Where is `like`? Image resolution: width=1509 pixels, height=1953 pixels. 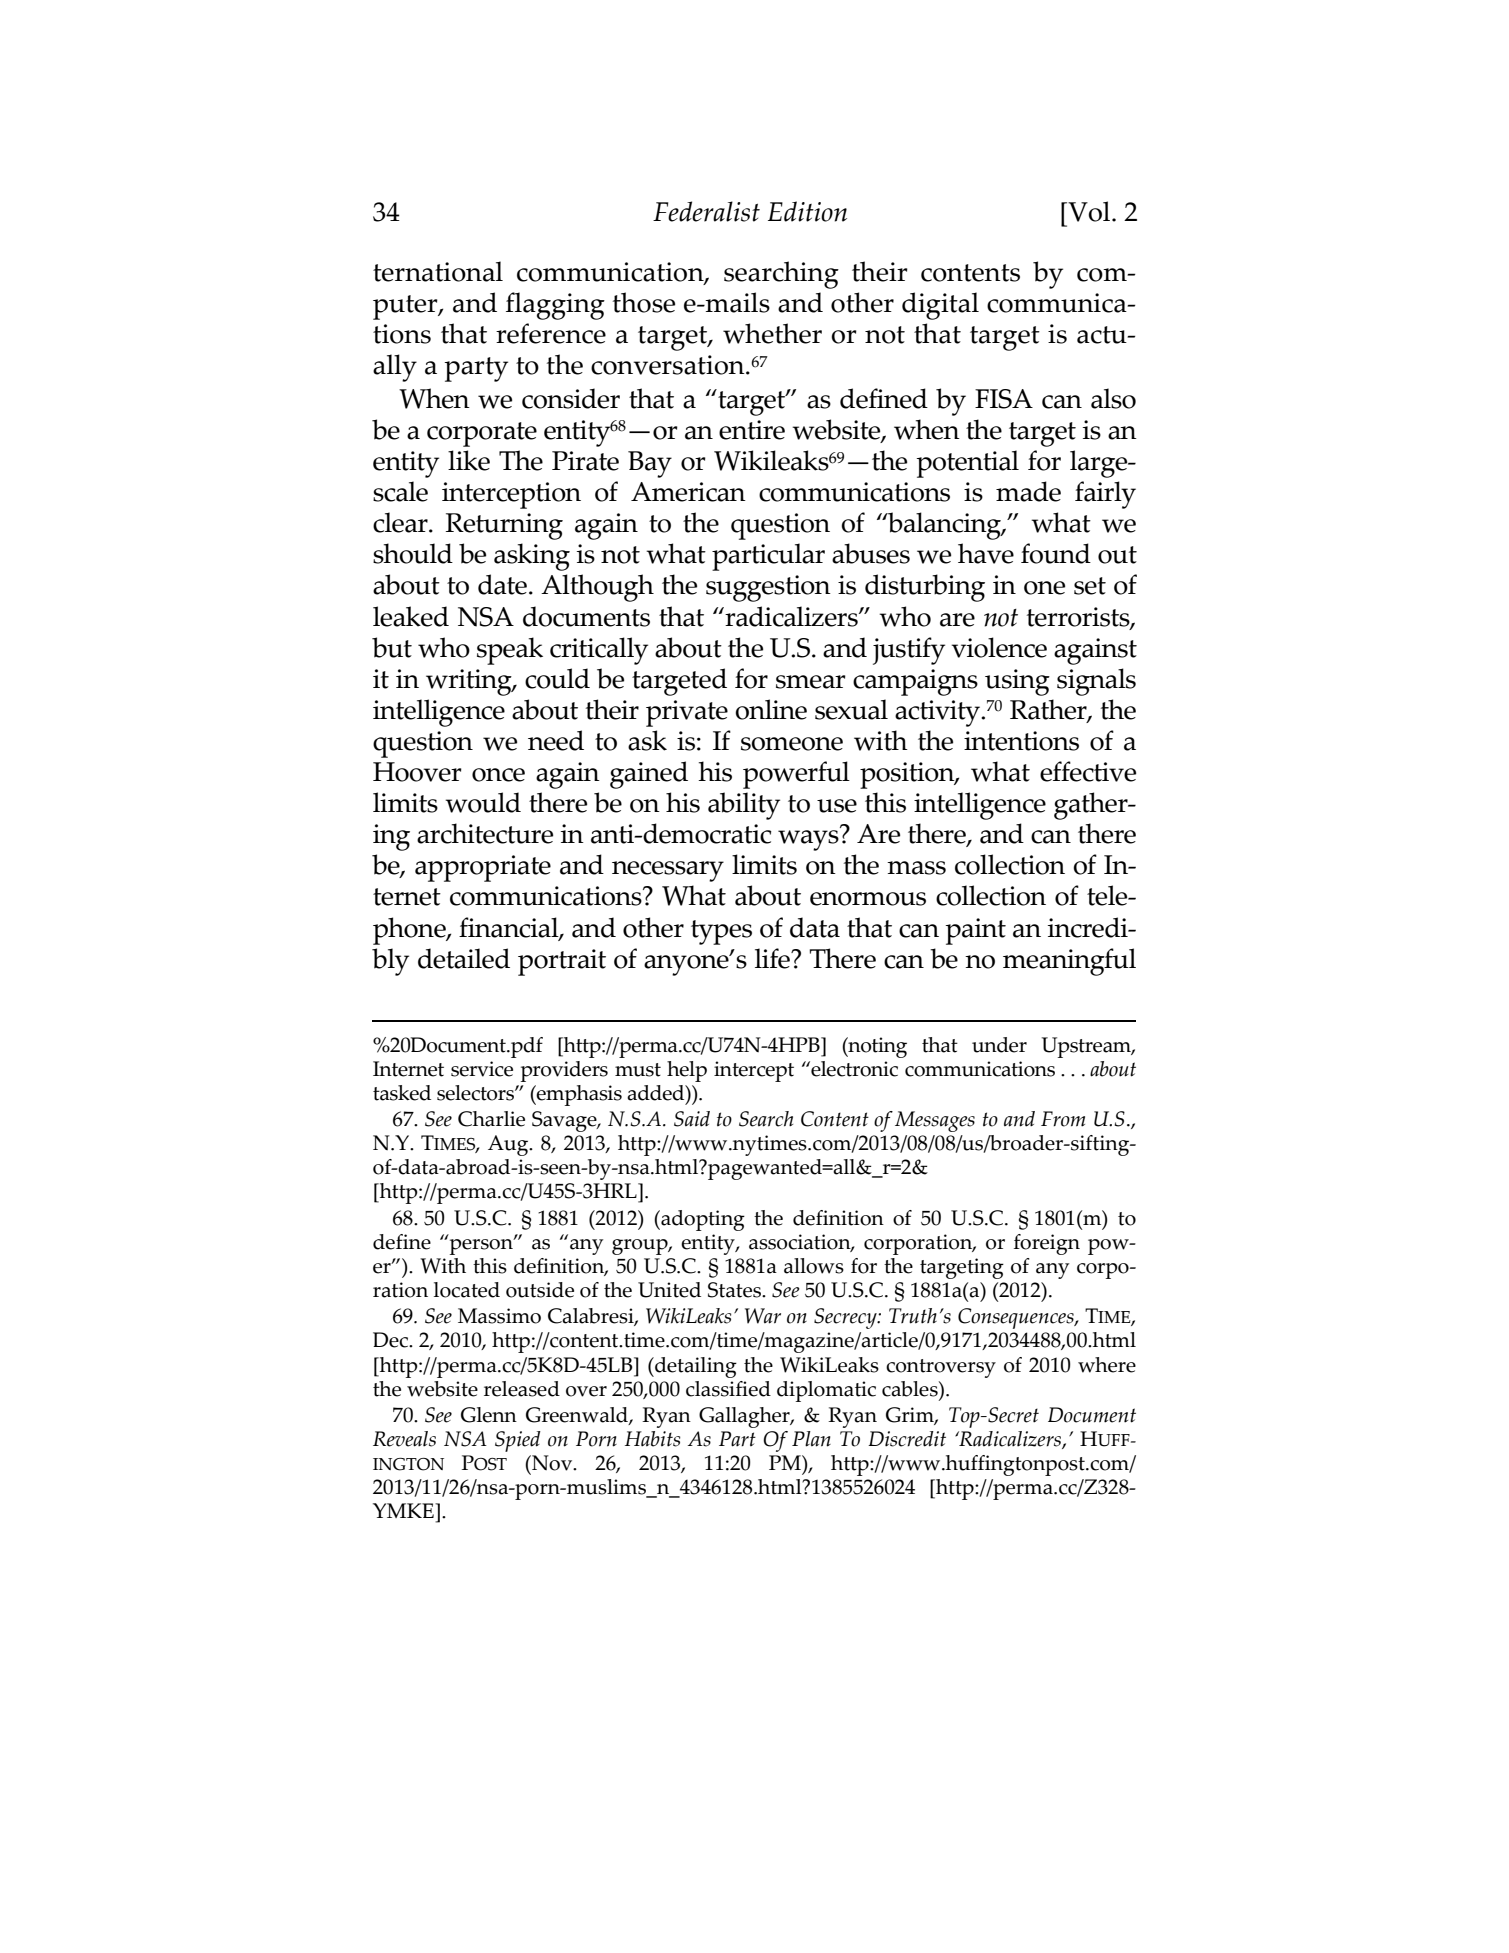
like is located at coordinates (469, 460).
